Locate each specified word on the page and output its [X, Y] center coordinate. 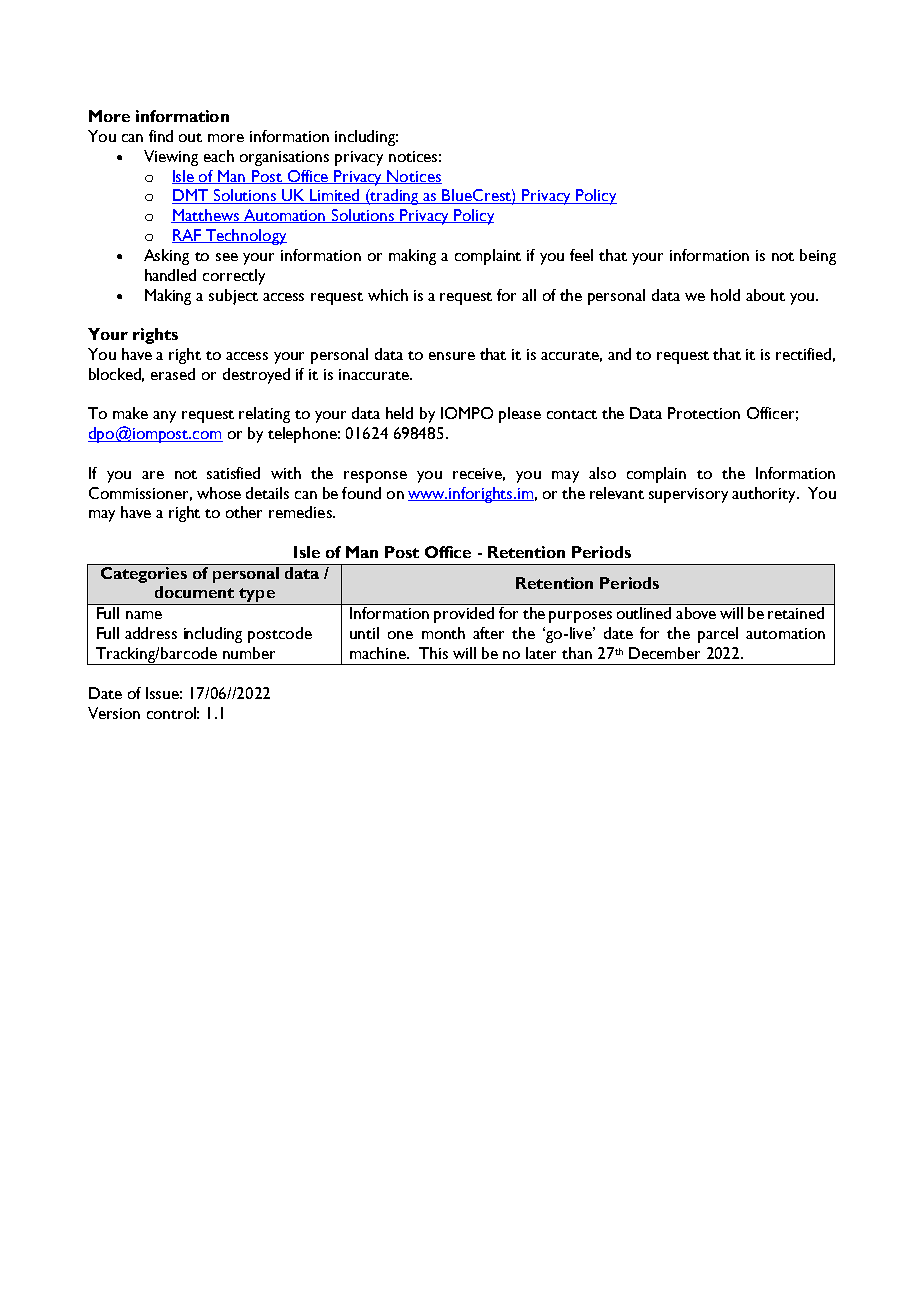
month [443, 633]
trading [395, 197]
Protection [704, 413]
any [164, 417]
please [520, 415]
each [219, 156]
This [433, 653]
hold [725, 295]
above [696, 613]
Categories [143, 573]
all [529, 295]
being [818, 257]
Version [114, 713]
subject [233, 297]
